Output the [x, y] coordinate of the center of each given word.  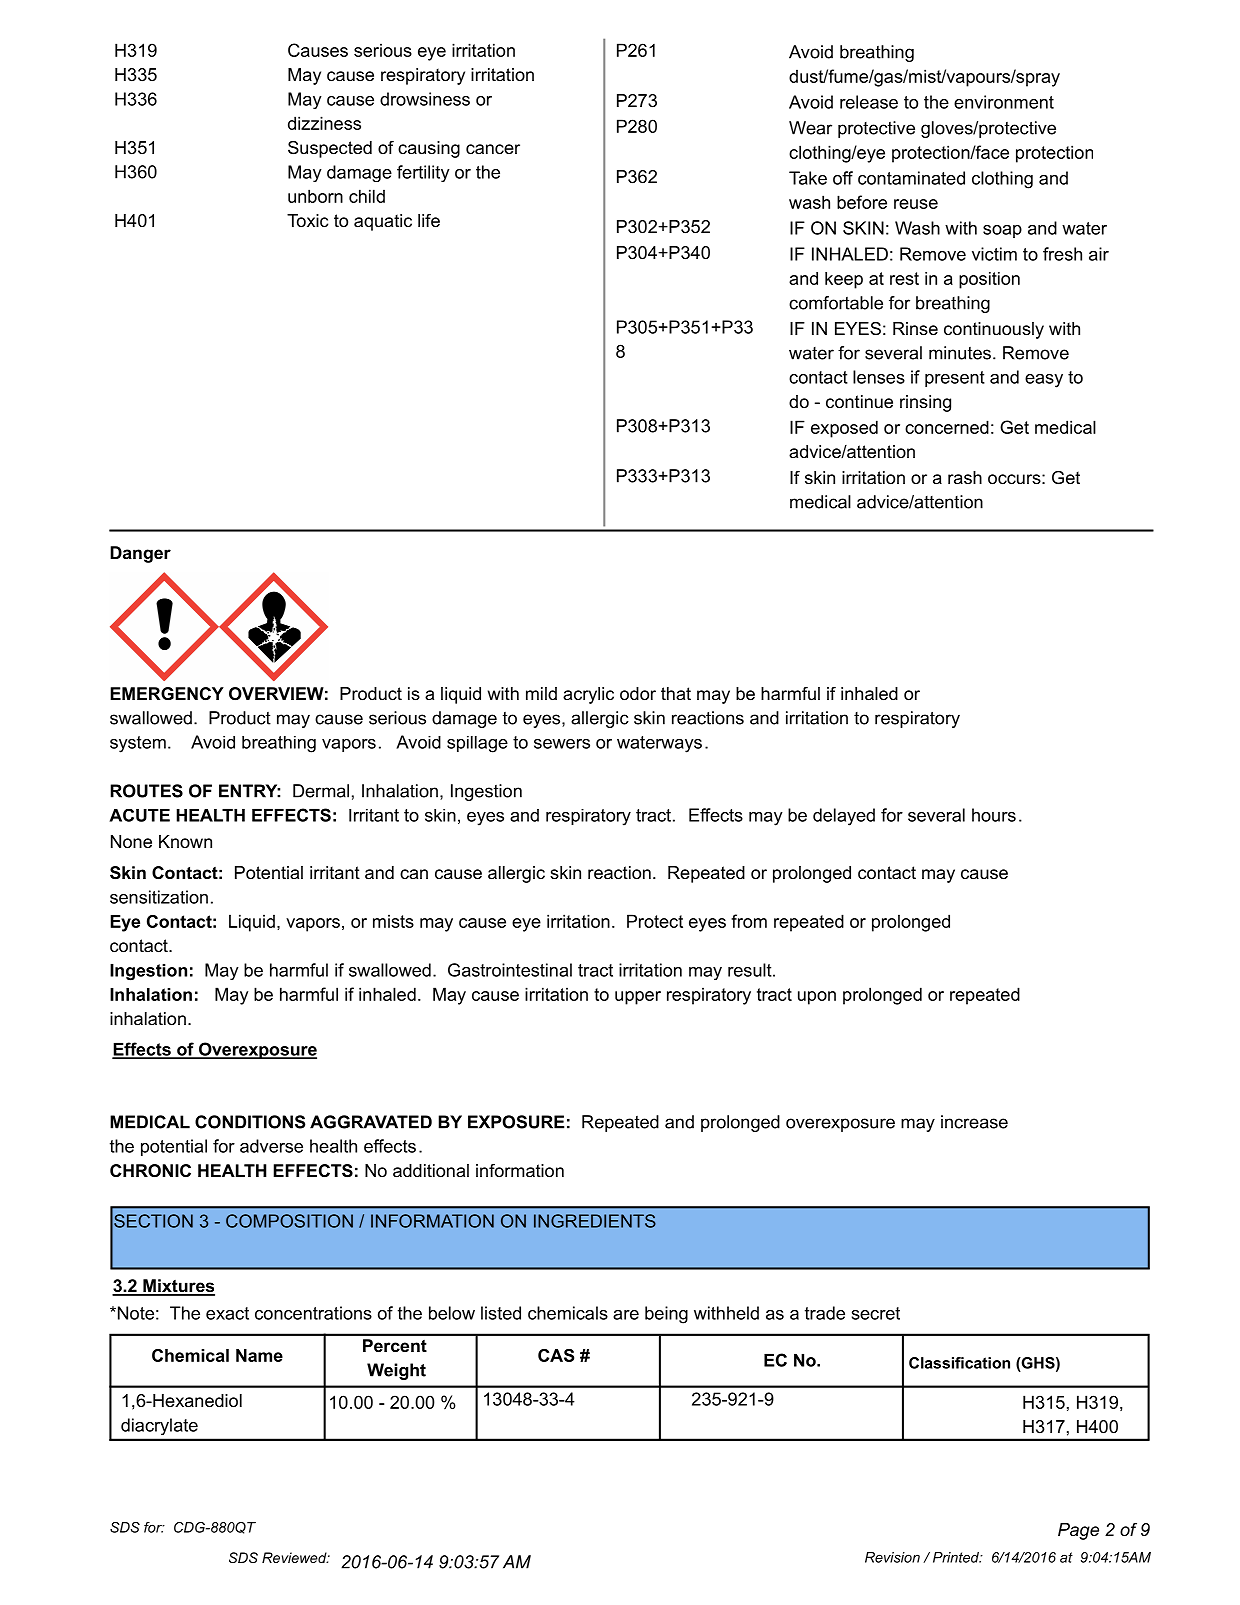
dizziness [324, 123]
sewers [562, 744]
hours [994, 815]
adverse [271, 1146]
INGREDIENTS [595, 1221]
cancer [493, 149]
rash [965, 477]
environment [1004, 102]
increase [974, 1122]
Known [185, 841]
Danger [140, 554]
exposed [844, 429]
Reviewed [295, 1557]
